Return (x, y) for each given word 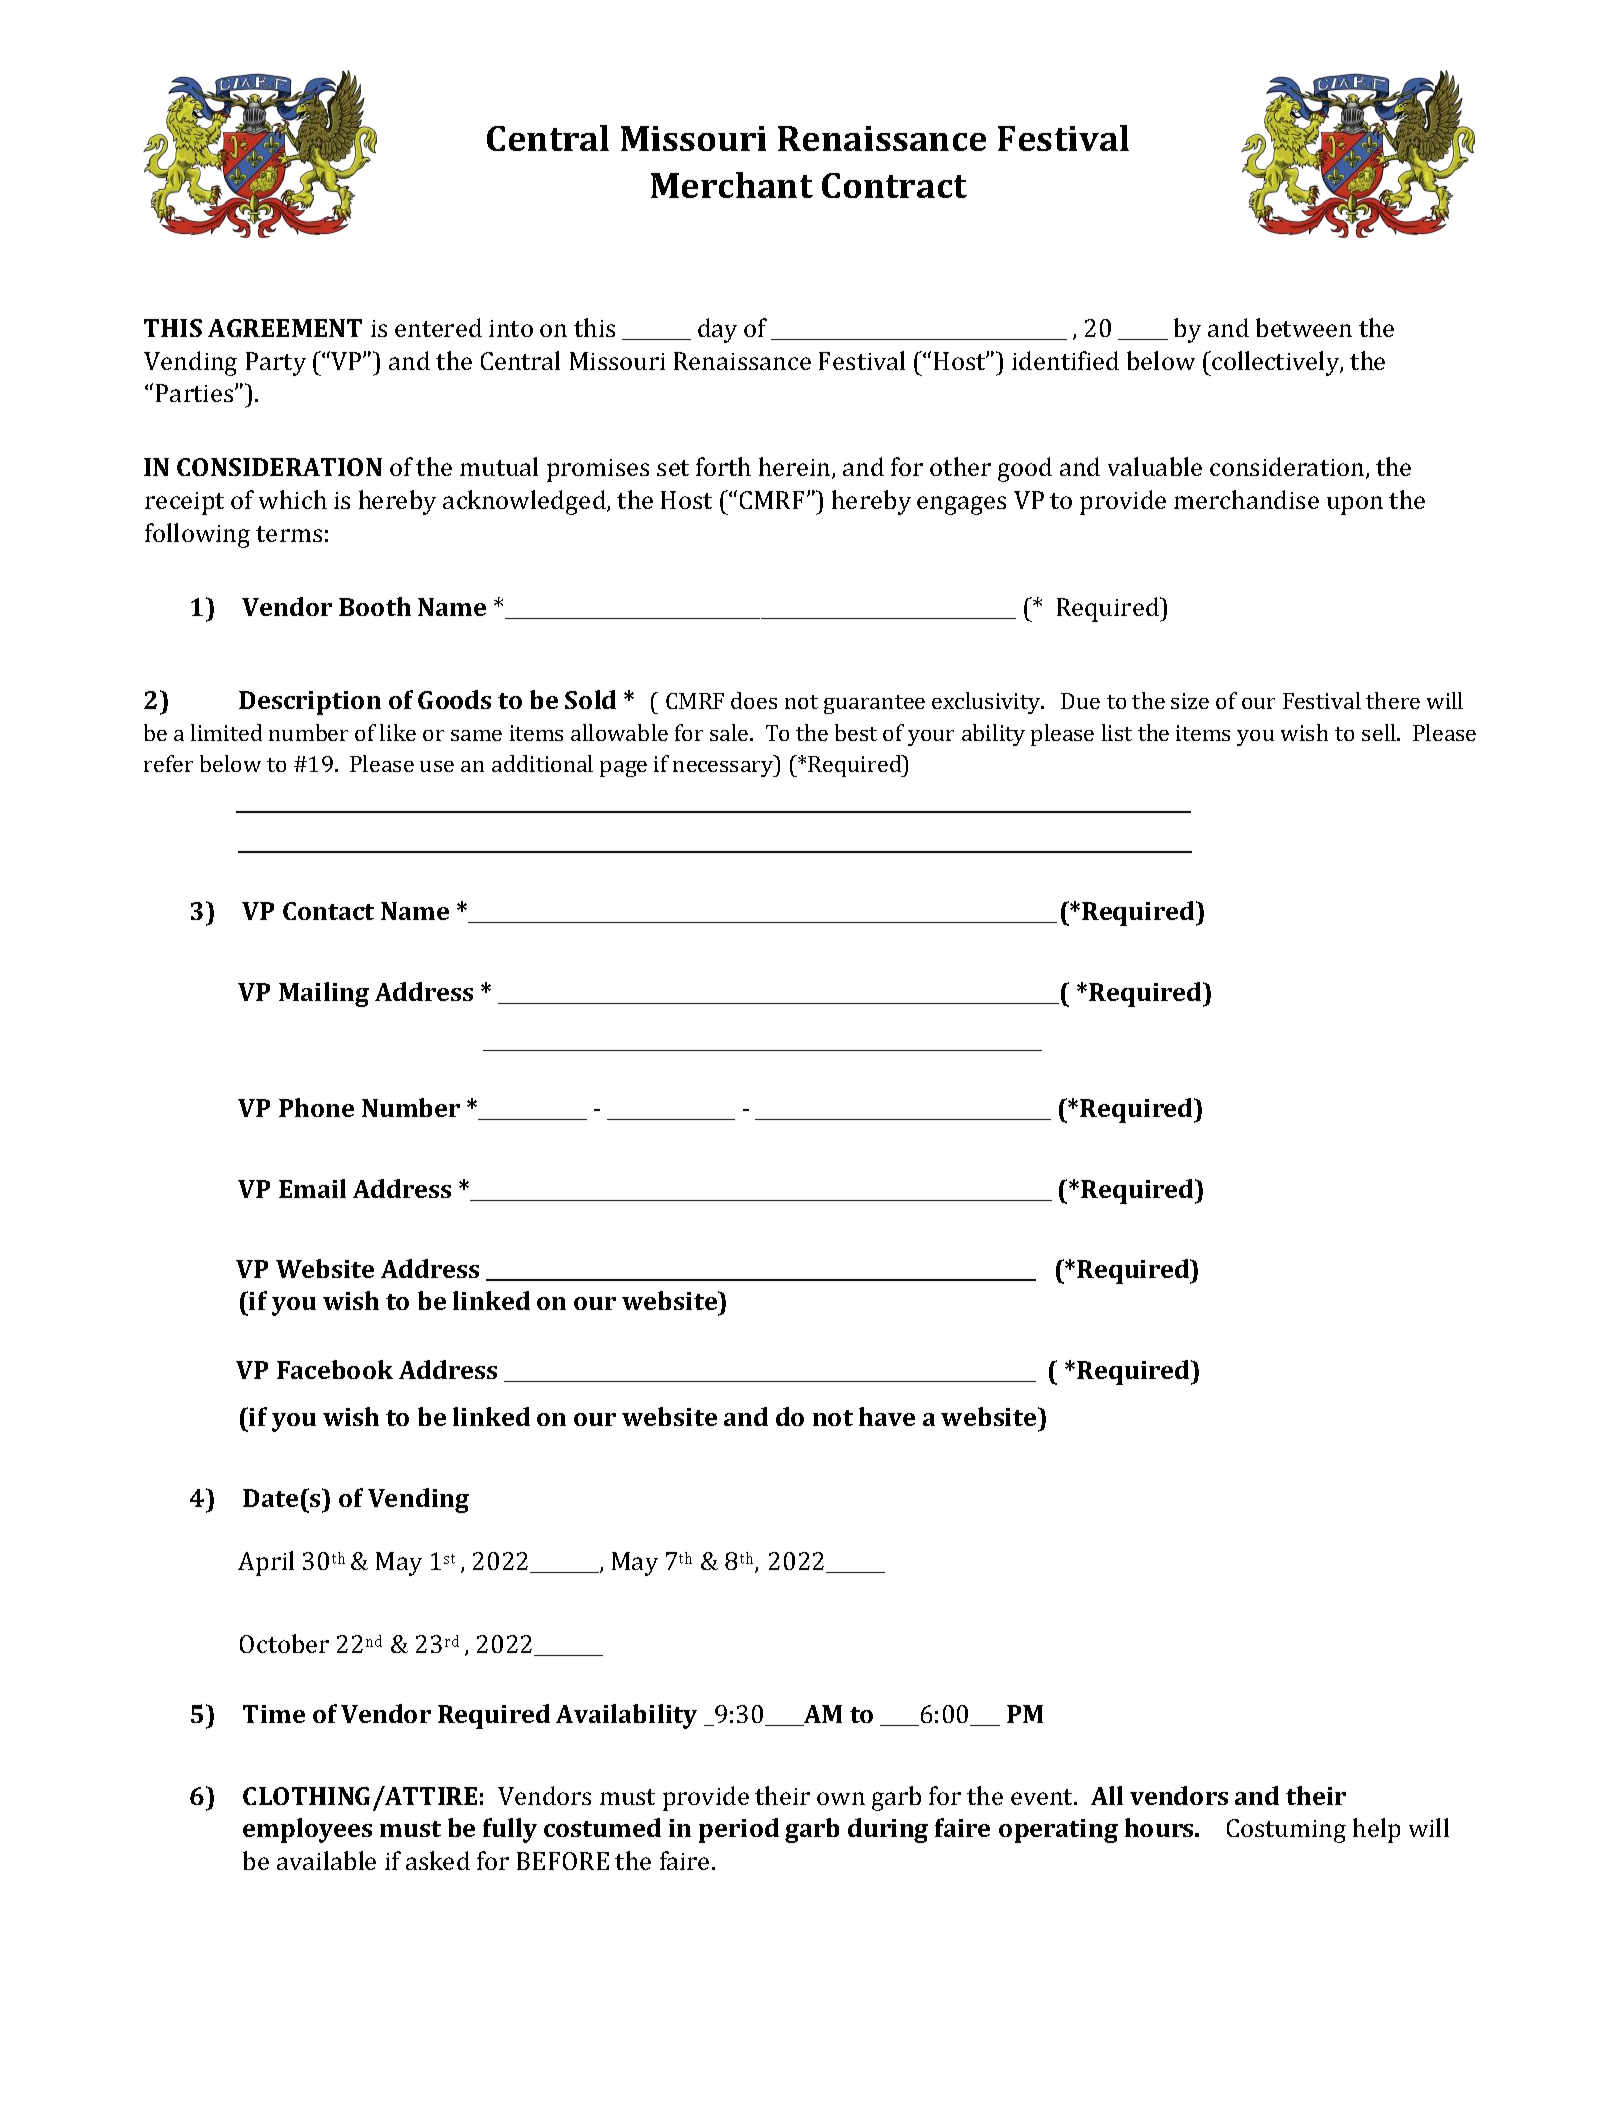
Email (312, 1188)
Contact (328, 911)
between (1304, 327)
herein (796, 468)
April (266, 1563)
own (841, 1798)
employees (307, 1830)
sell (1380, 732)
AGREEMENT (285, 328)
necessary (724, 769)
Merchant (732, 185)
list (1117, 732)
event (1043, 1797)
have (887, 1416)
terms (289, 534)
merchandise (1246, 499)
